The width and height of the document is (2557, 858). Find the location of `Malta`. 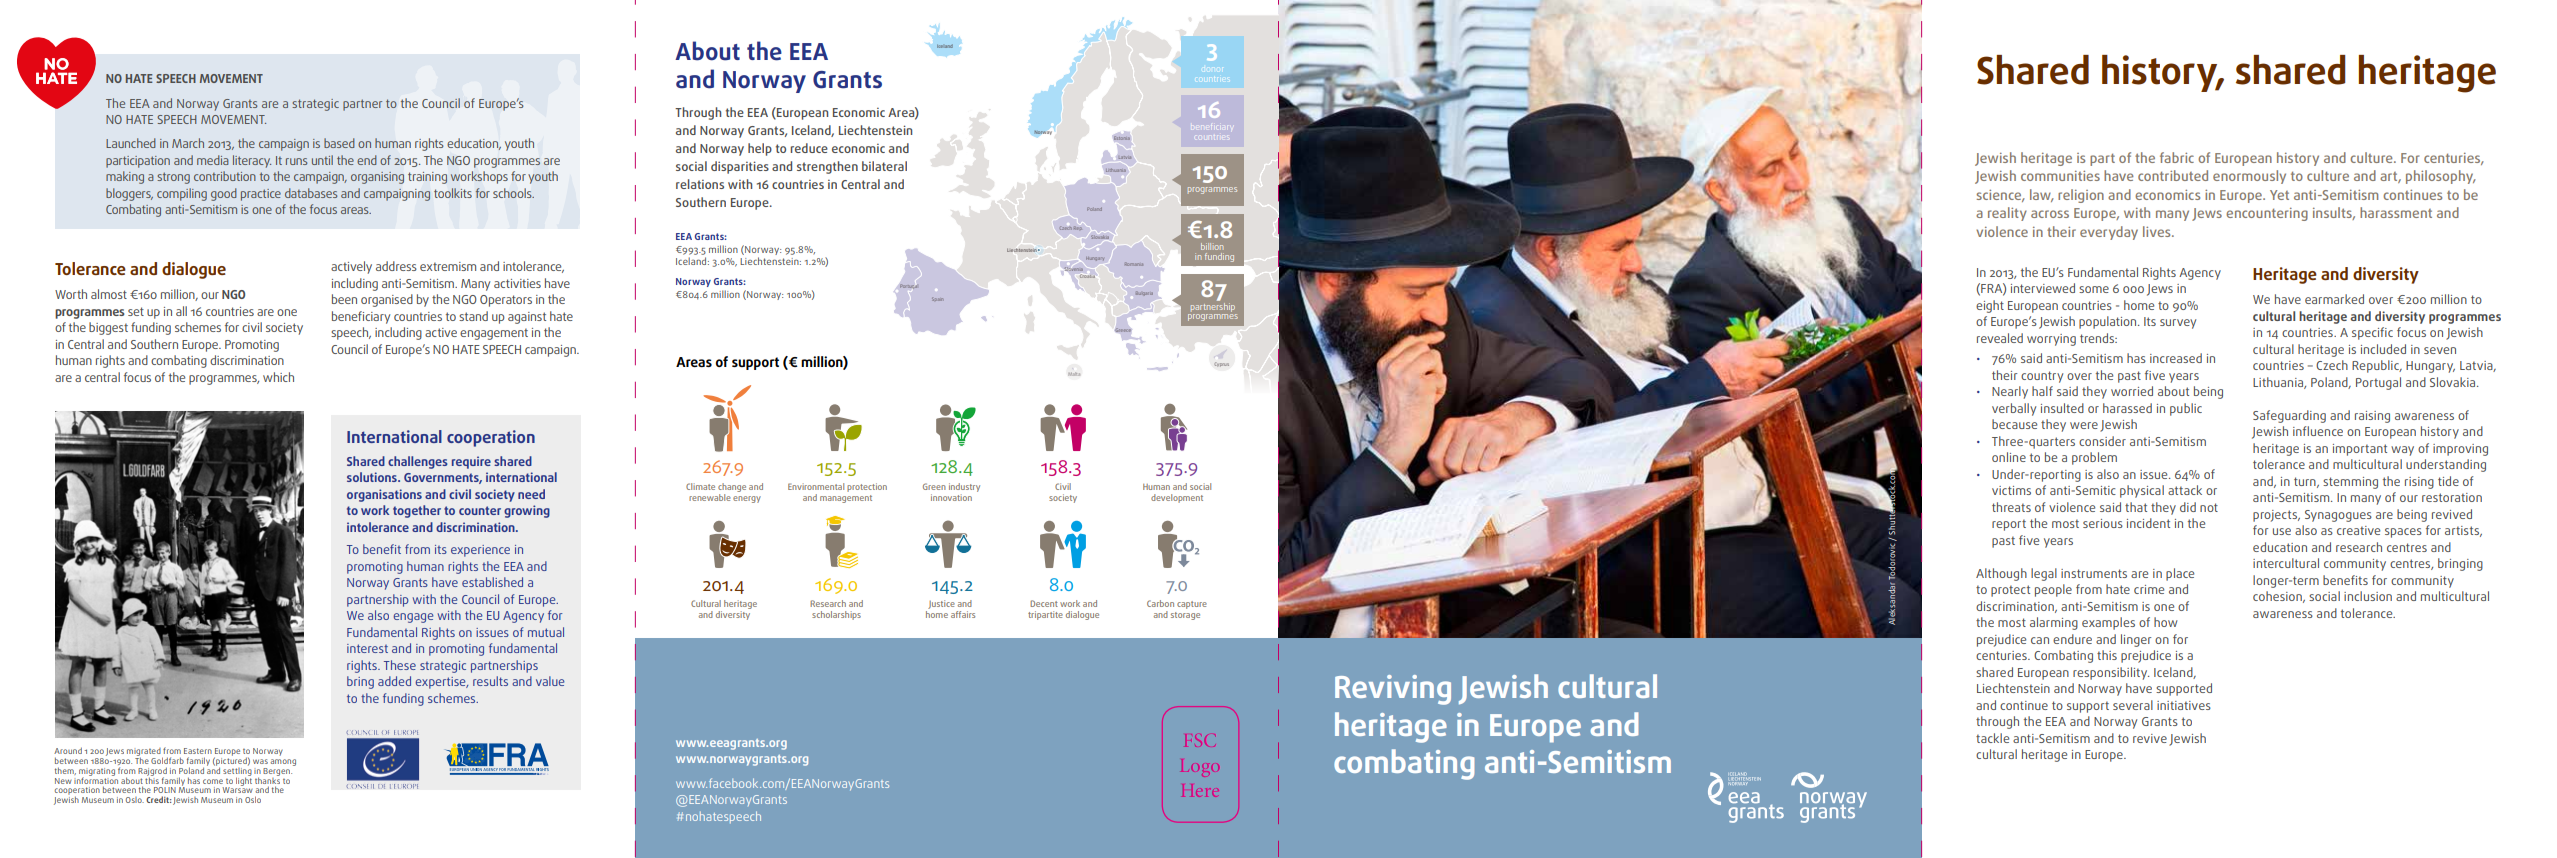

Malta is located at coordinates (1074, 374).
